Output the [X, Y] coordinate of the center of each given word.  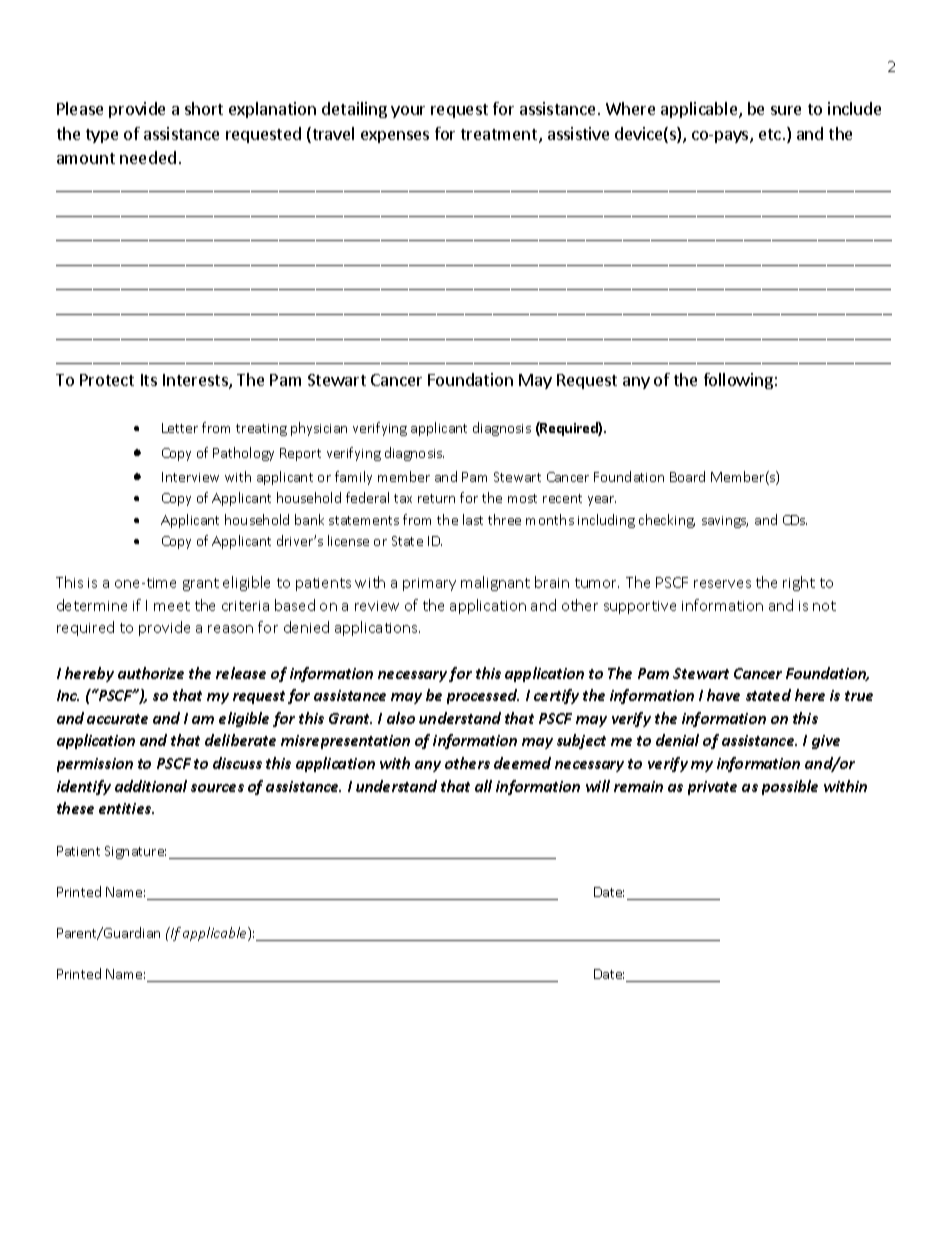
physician [319, 429]
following [738, 381]
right [799, 583]
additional [151, 786]
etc [770, 134]
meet [172, 606]
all [483, 786]
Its [149, 380]
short [204, 108]
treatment [500, 136]
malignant [495, 583]
